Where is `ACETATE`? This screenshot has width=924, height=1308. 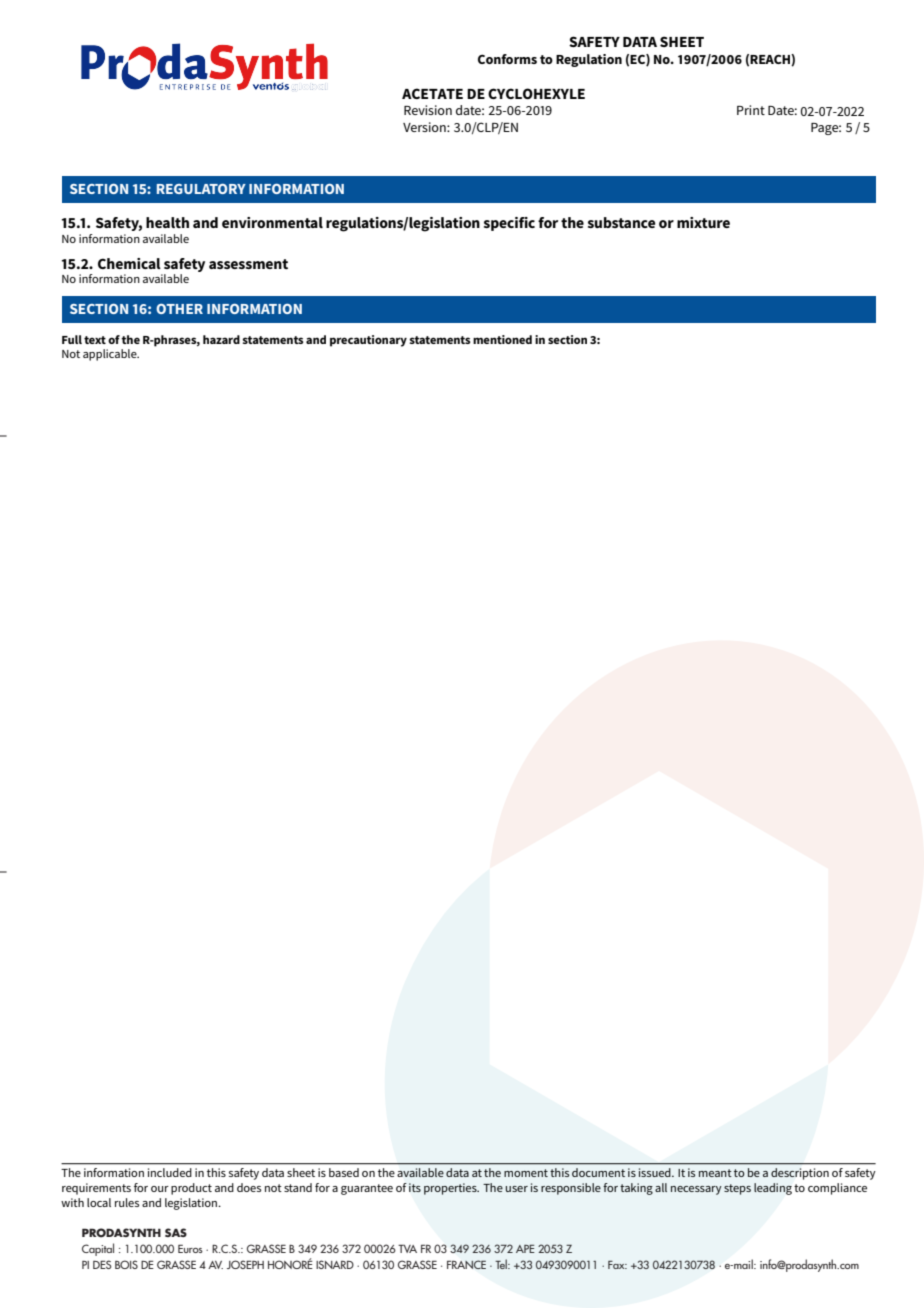
ACETATE is located at coordinates (432, 93).
